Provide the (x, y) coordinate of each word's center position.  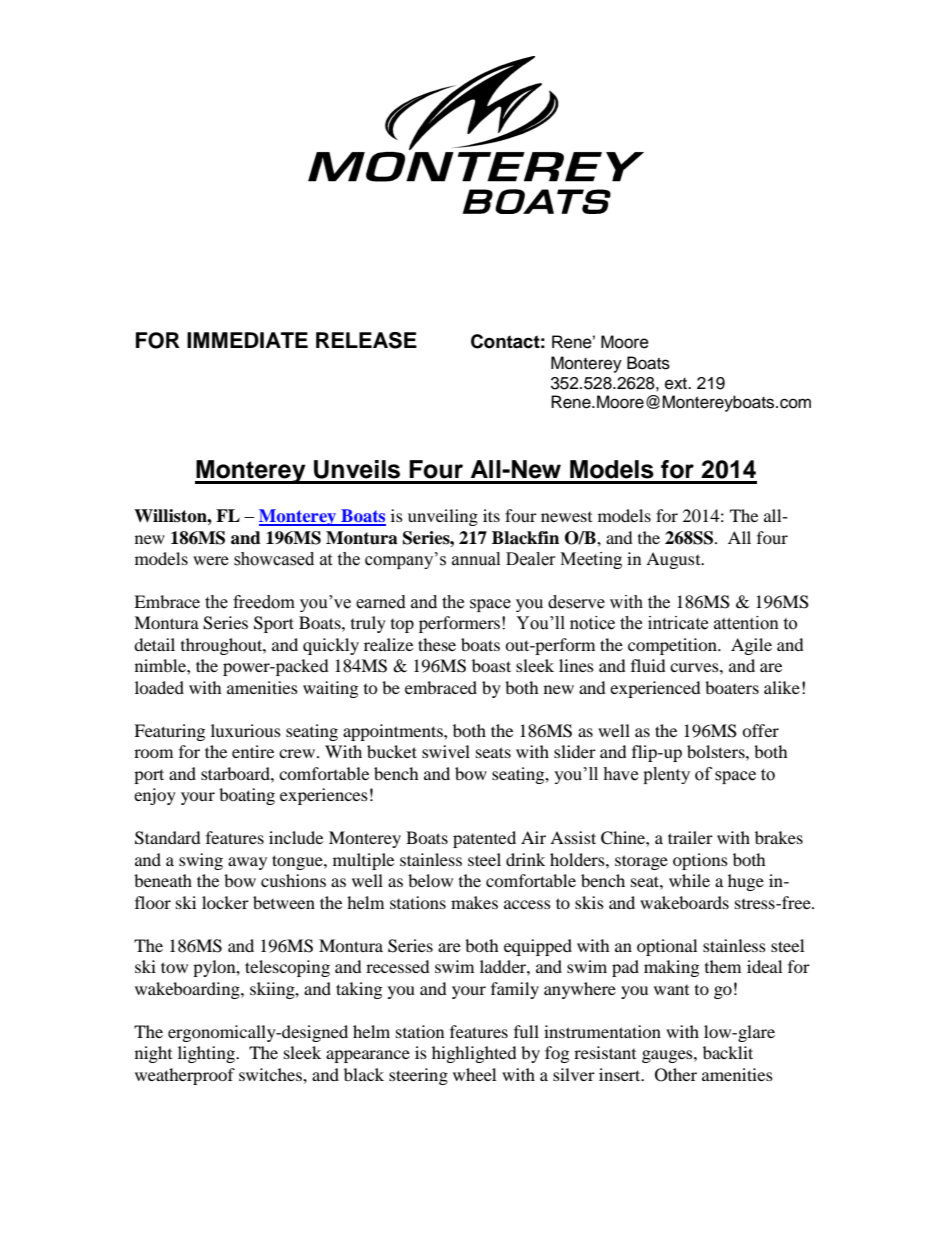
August (674, 560)
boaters (732, 687)
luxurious (246, 730)
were (211, 560)
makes (474, 902)
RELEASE (366, 340)
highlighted (474, 1054)
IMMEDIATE (247, 340)
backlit (728, 1052)
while (689, 880)
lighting (207, 1054)
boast (491, 665)
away (247, 863)
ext (677, 384)
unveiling (443, 517)
